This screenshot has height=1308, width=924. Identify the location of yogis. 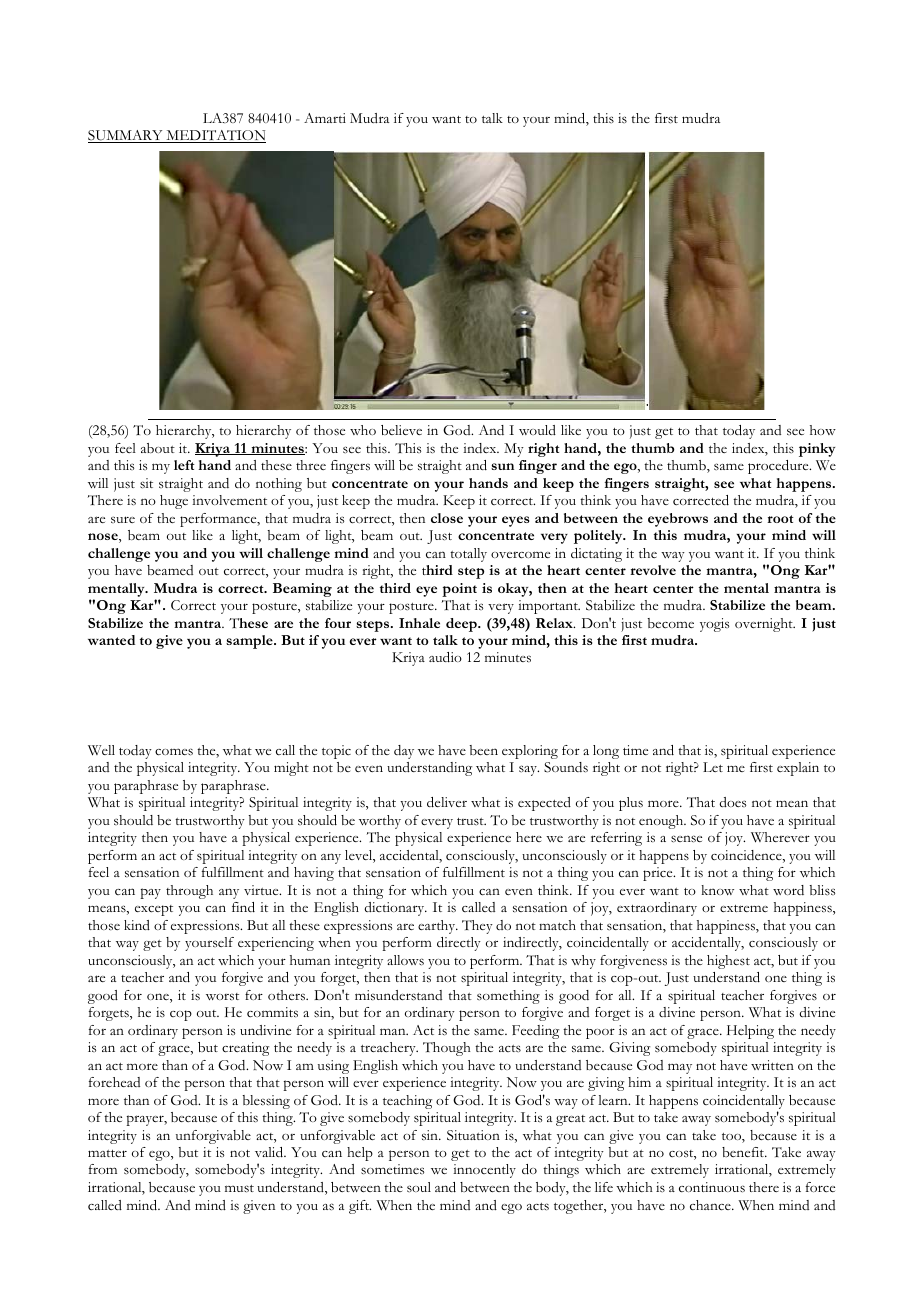
(714, 625).
